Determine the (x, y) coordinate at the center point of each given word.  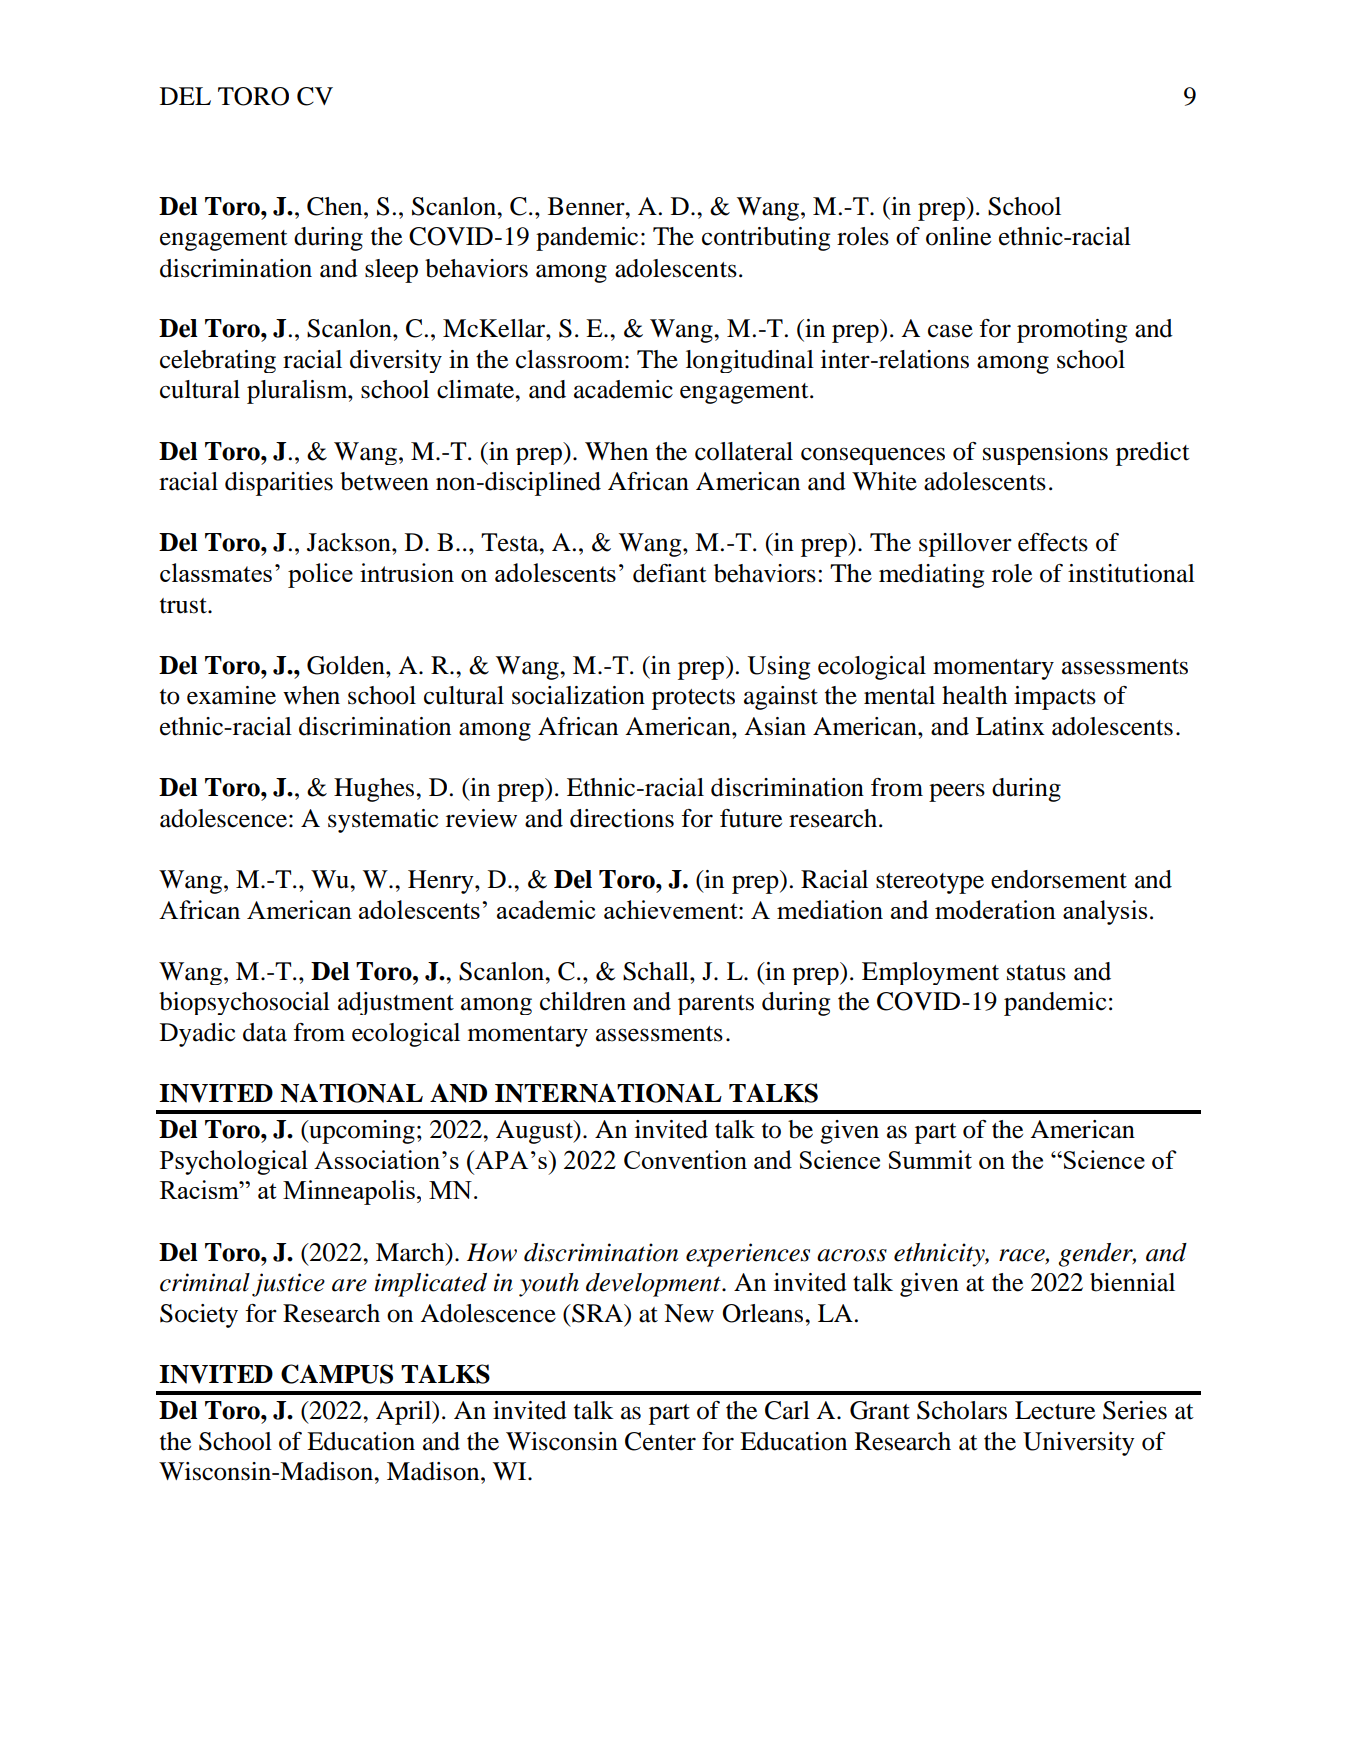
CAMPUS (337, 1374)
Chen (336, 206)
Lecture (1055, 1410)
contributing (766, 239)
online (958, 236)
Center (660, 1441)
